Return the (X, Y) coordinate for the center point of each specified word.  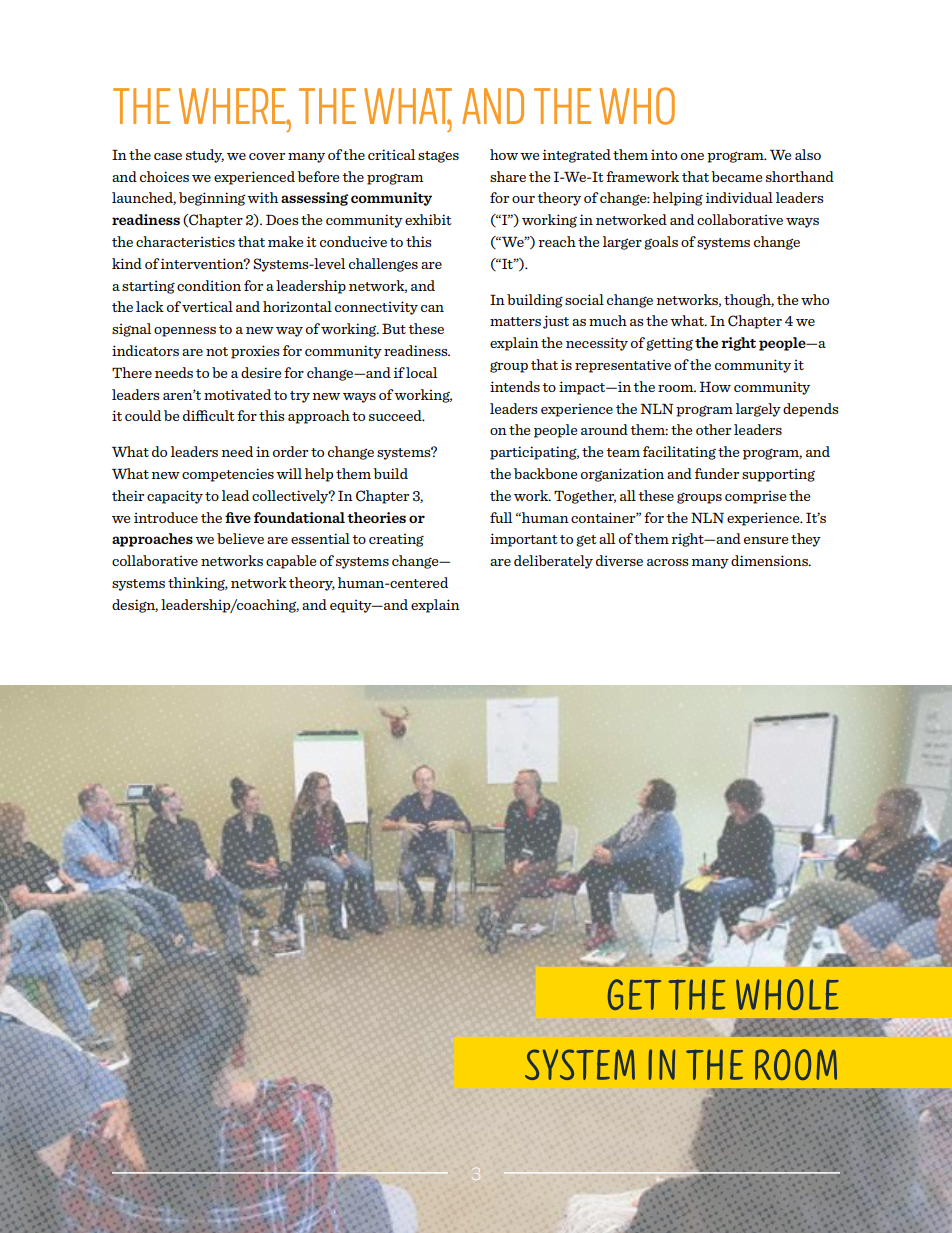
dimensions (770, 560)
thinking (198, 584)
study (205, 156)
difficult (209, 415)
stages (438, 157)
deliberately (553, 562)
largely (758, 410)
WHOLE (787, 994)
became (736, 176)
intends (515, 386)
